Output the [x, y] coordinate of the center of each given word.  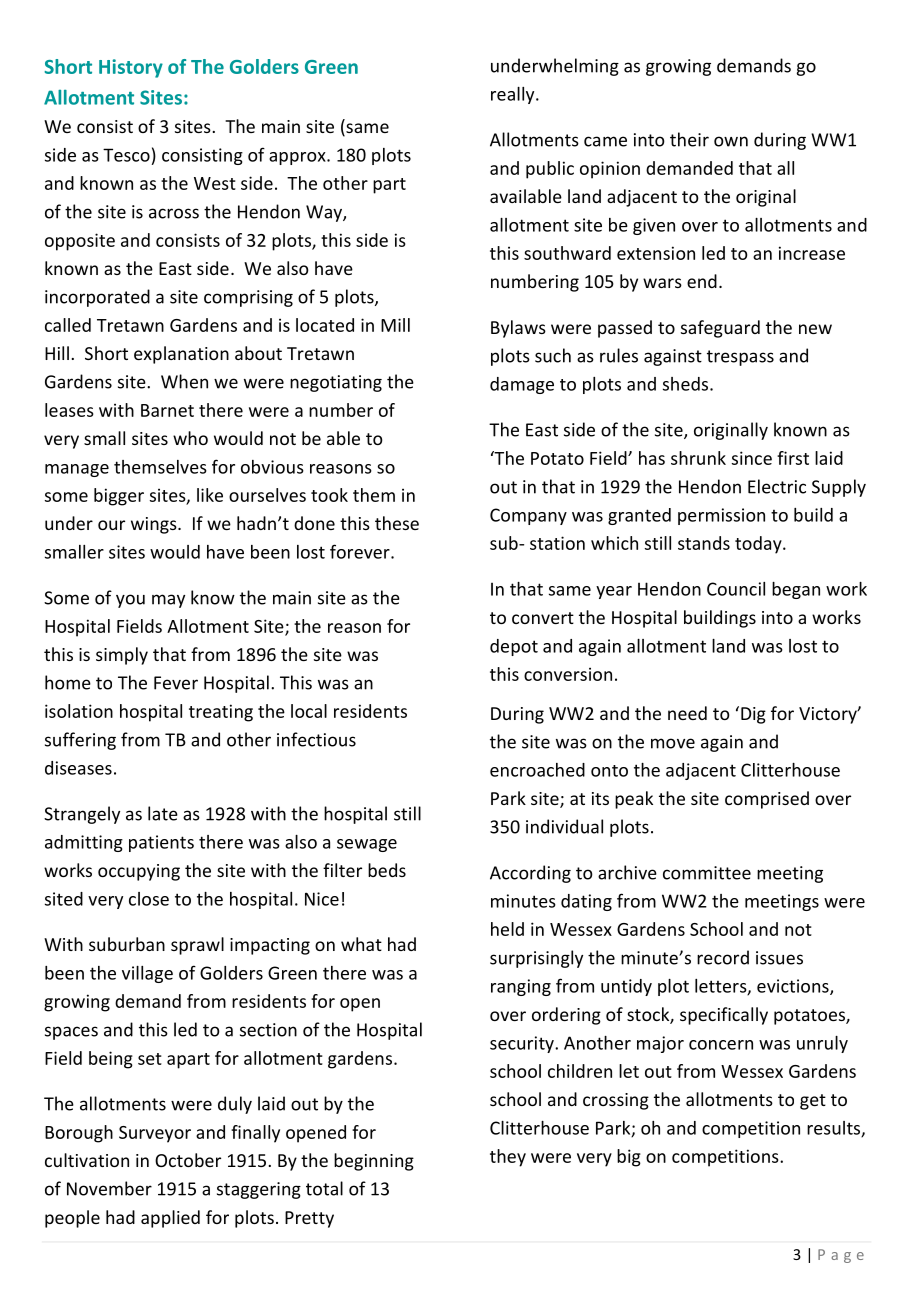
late [163, 813]
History [131, 68]
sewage [367, 845]
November [109, 1188]
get [813, 1102]
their [689, 139]
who [190, 438]
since [752, 458]
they [508, 1158]
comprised [767, 800]
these [397, 523]
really [514, 95]
